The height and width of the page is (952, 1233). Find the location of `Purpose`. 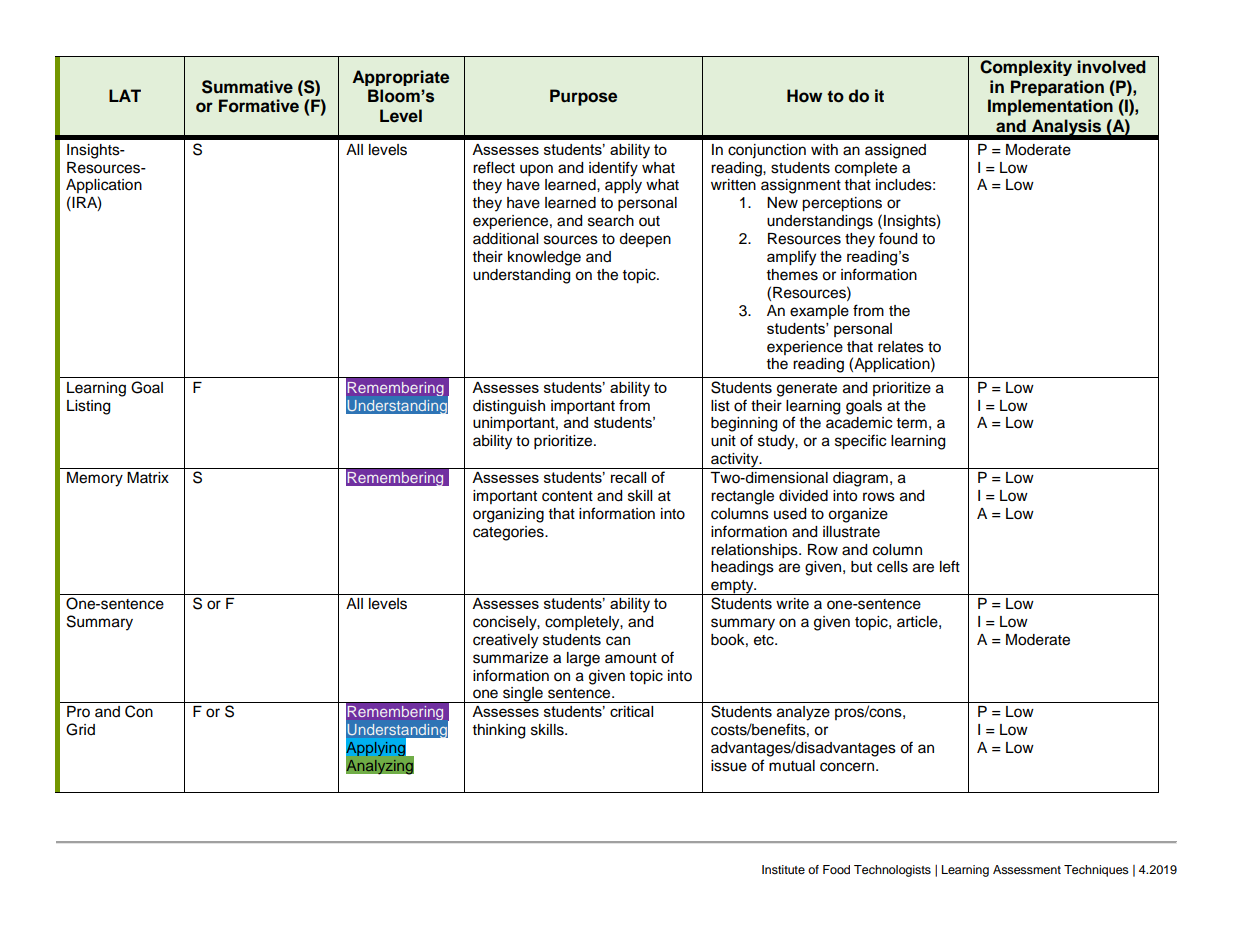

Purpose is located at coordinates (583, 97).
